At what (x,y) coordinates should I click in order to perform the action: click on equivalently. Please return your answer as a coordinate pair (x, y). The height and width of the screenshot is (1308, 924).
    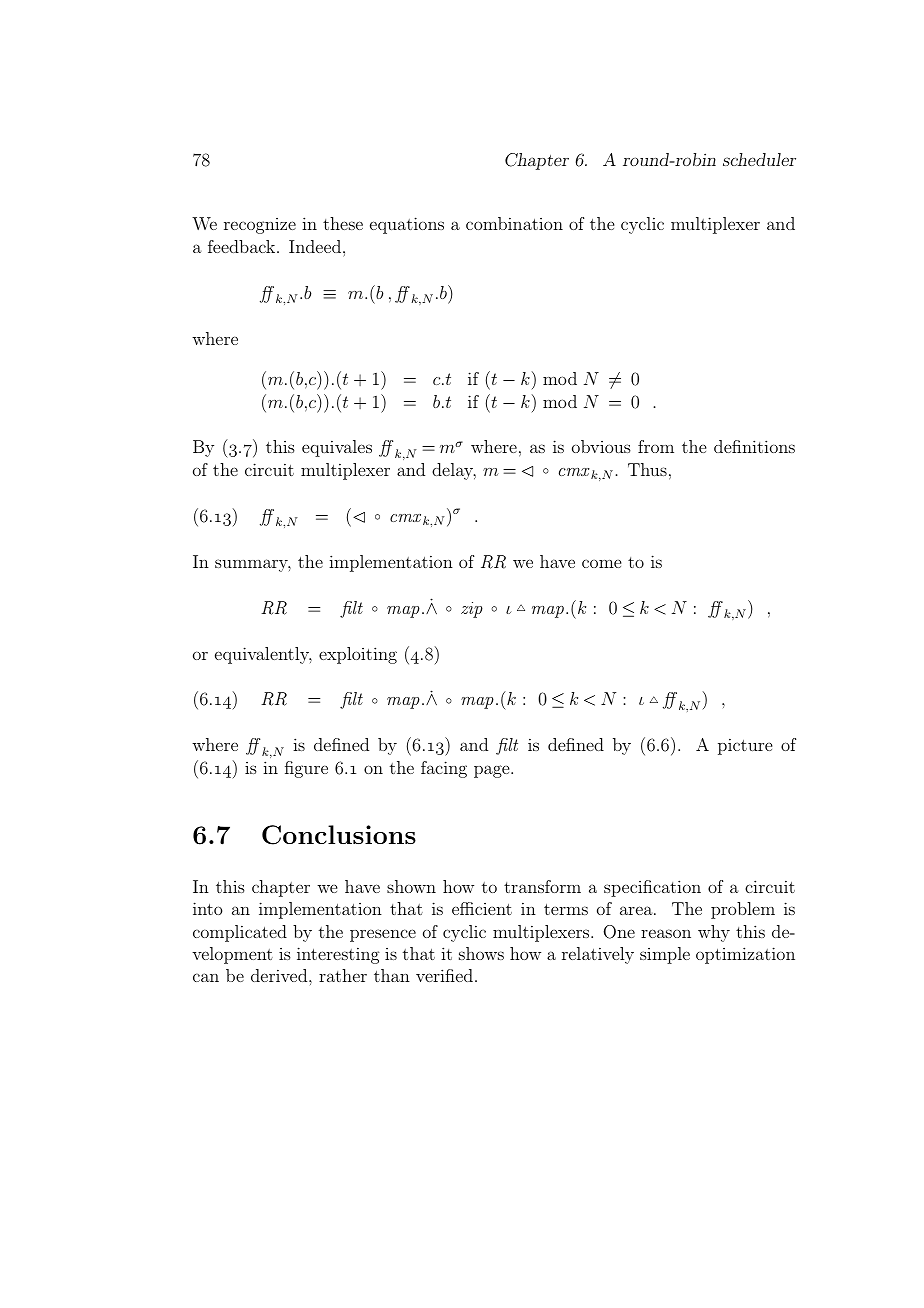
    Looking at the image, I should click on (263, 655).
